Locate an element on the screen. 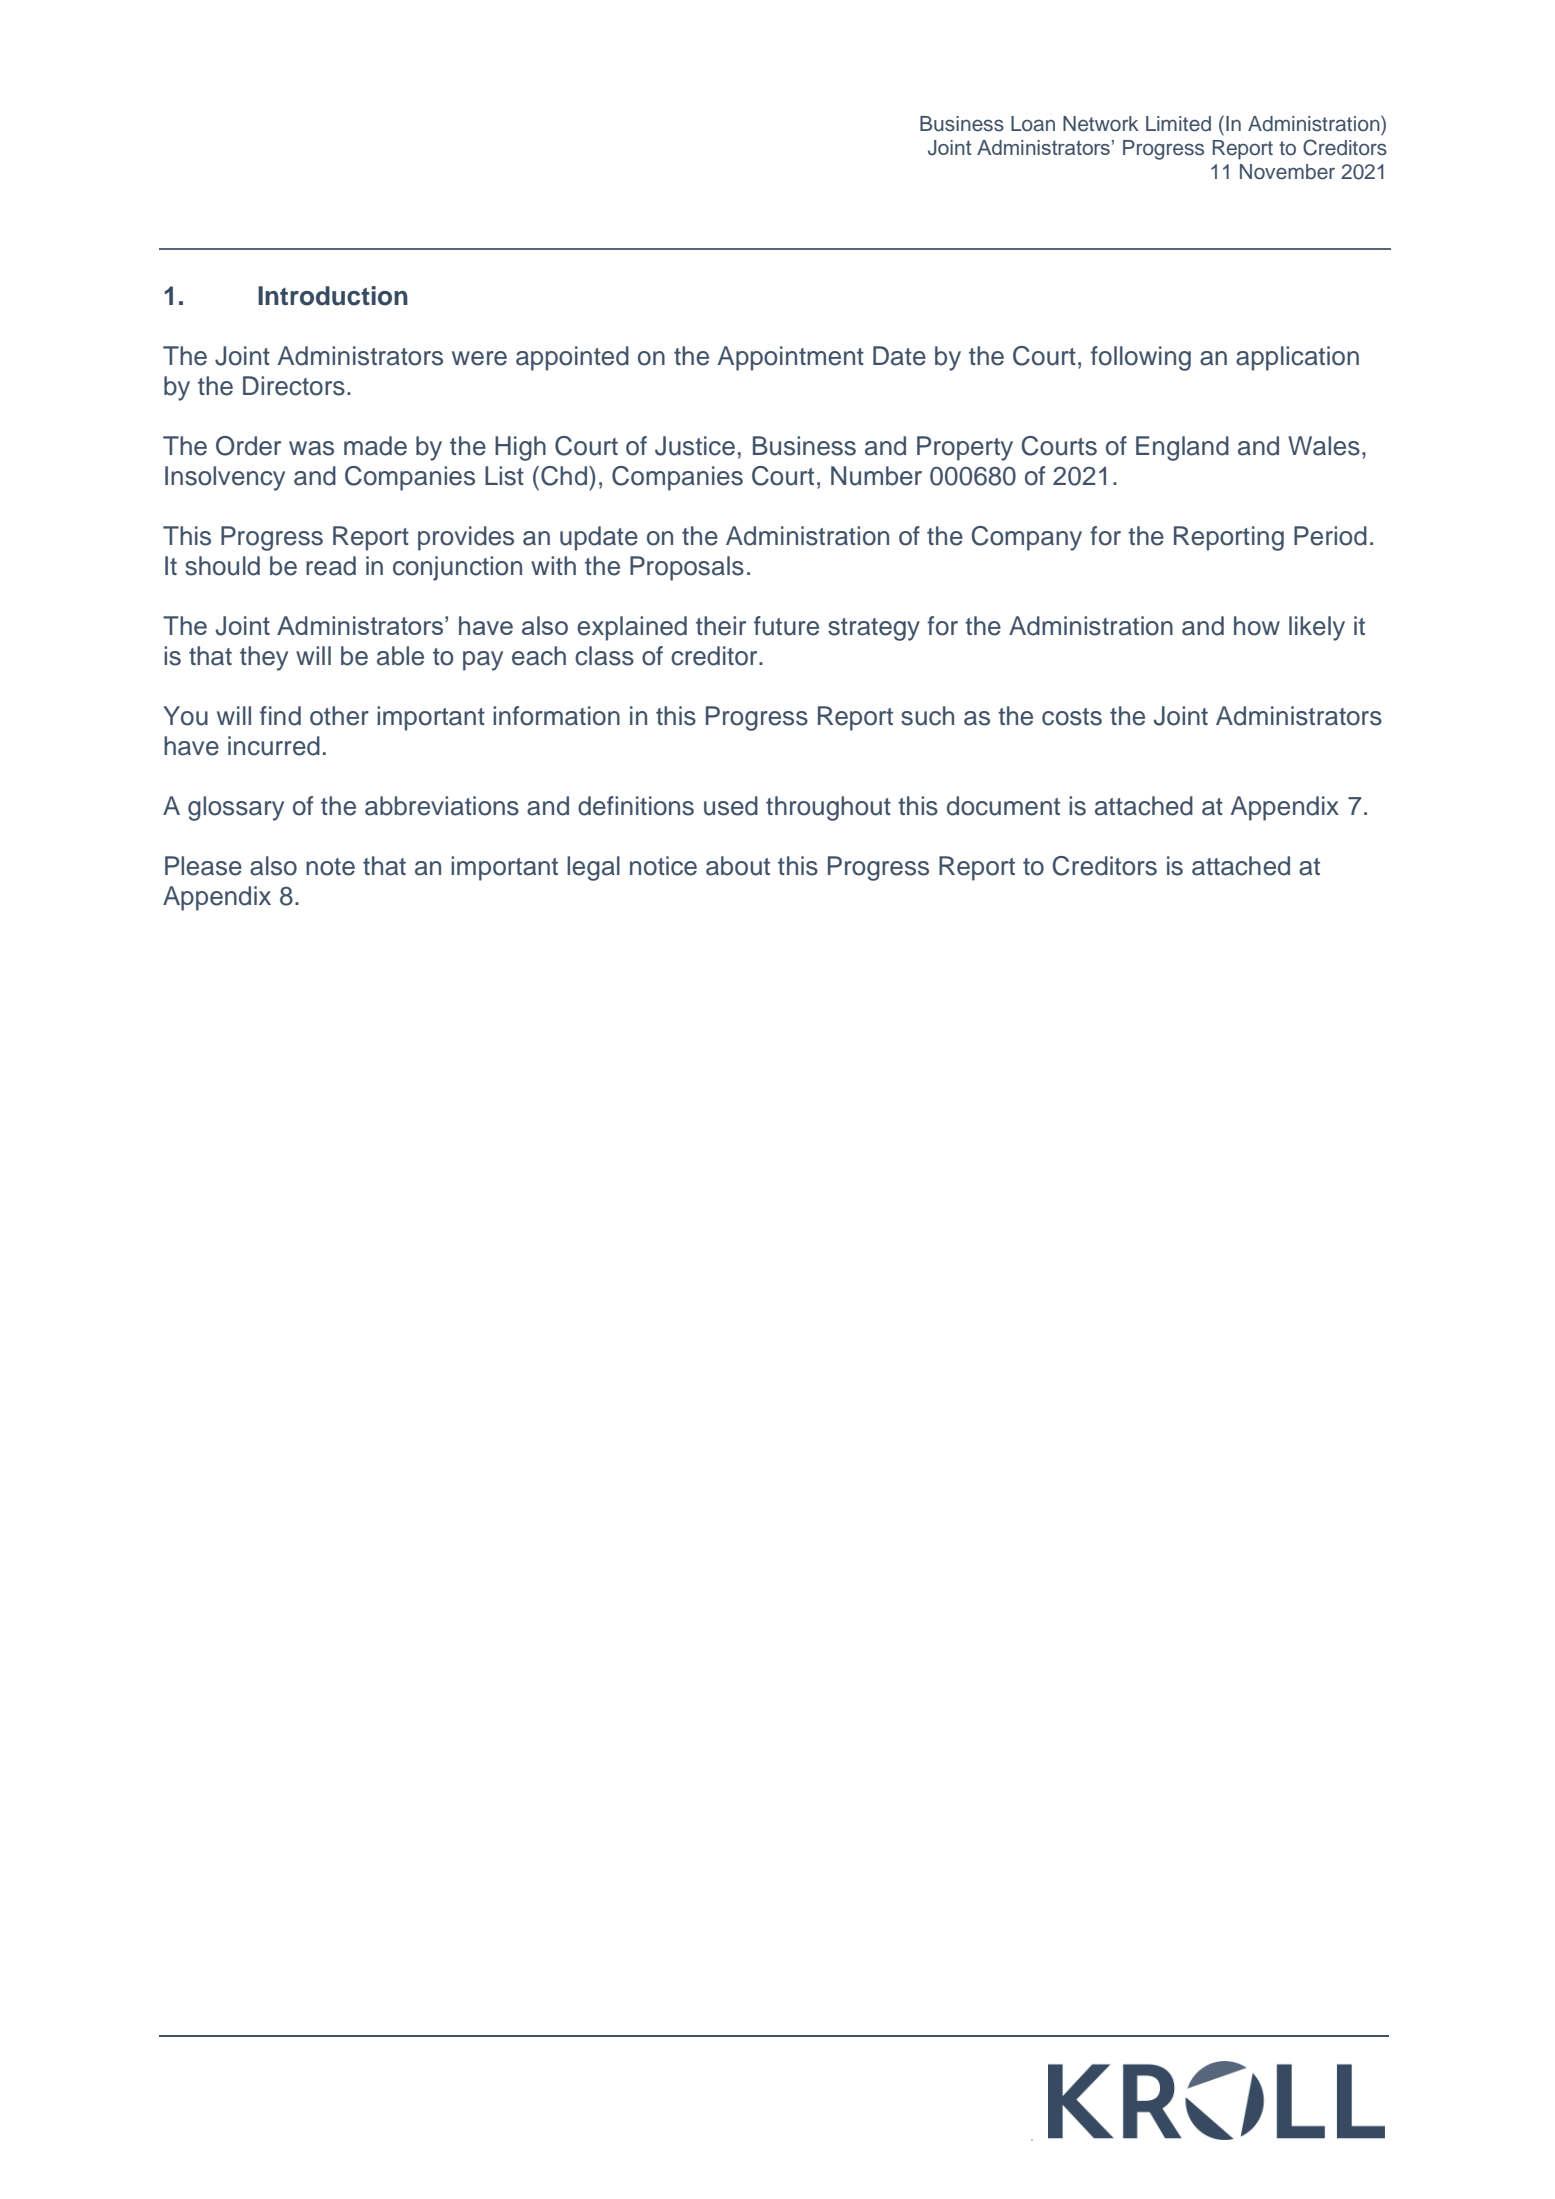 The image size is (1555, 2199). future is located at coordinates (786, 626).
